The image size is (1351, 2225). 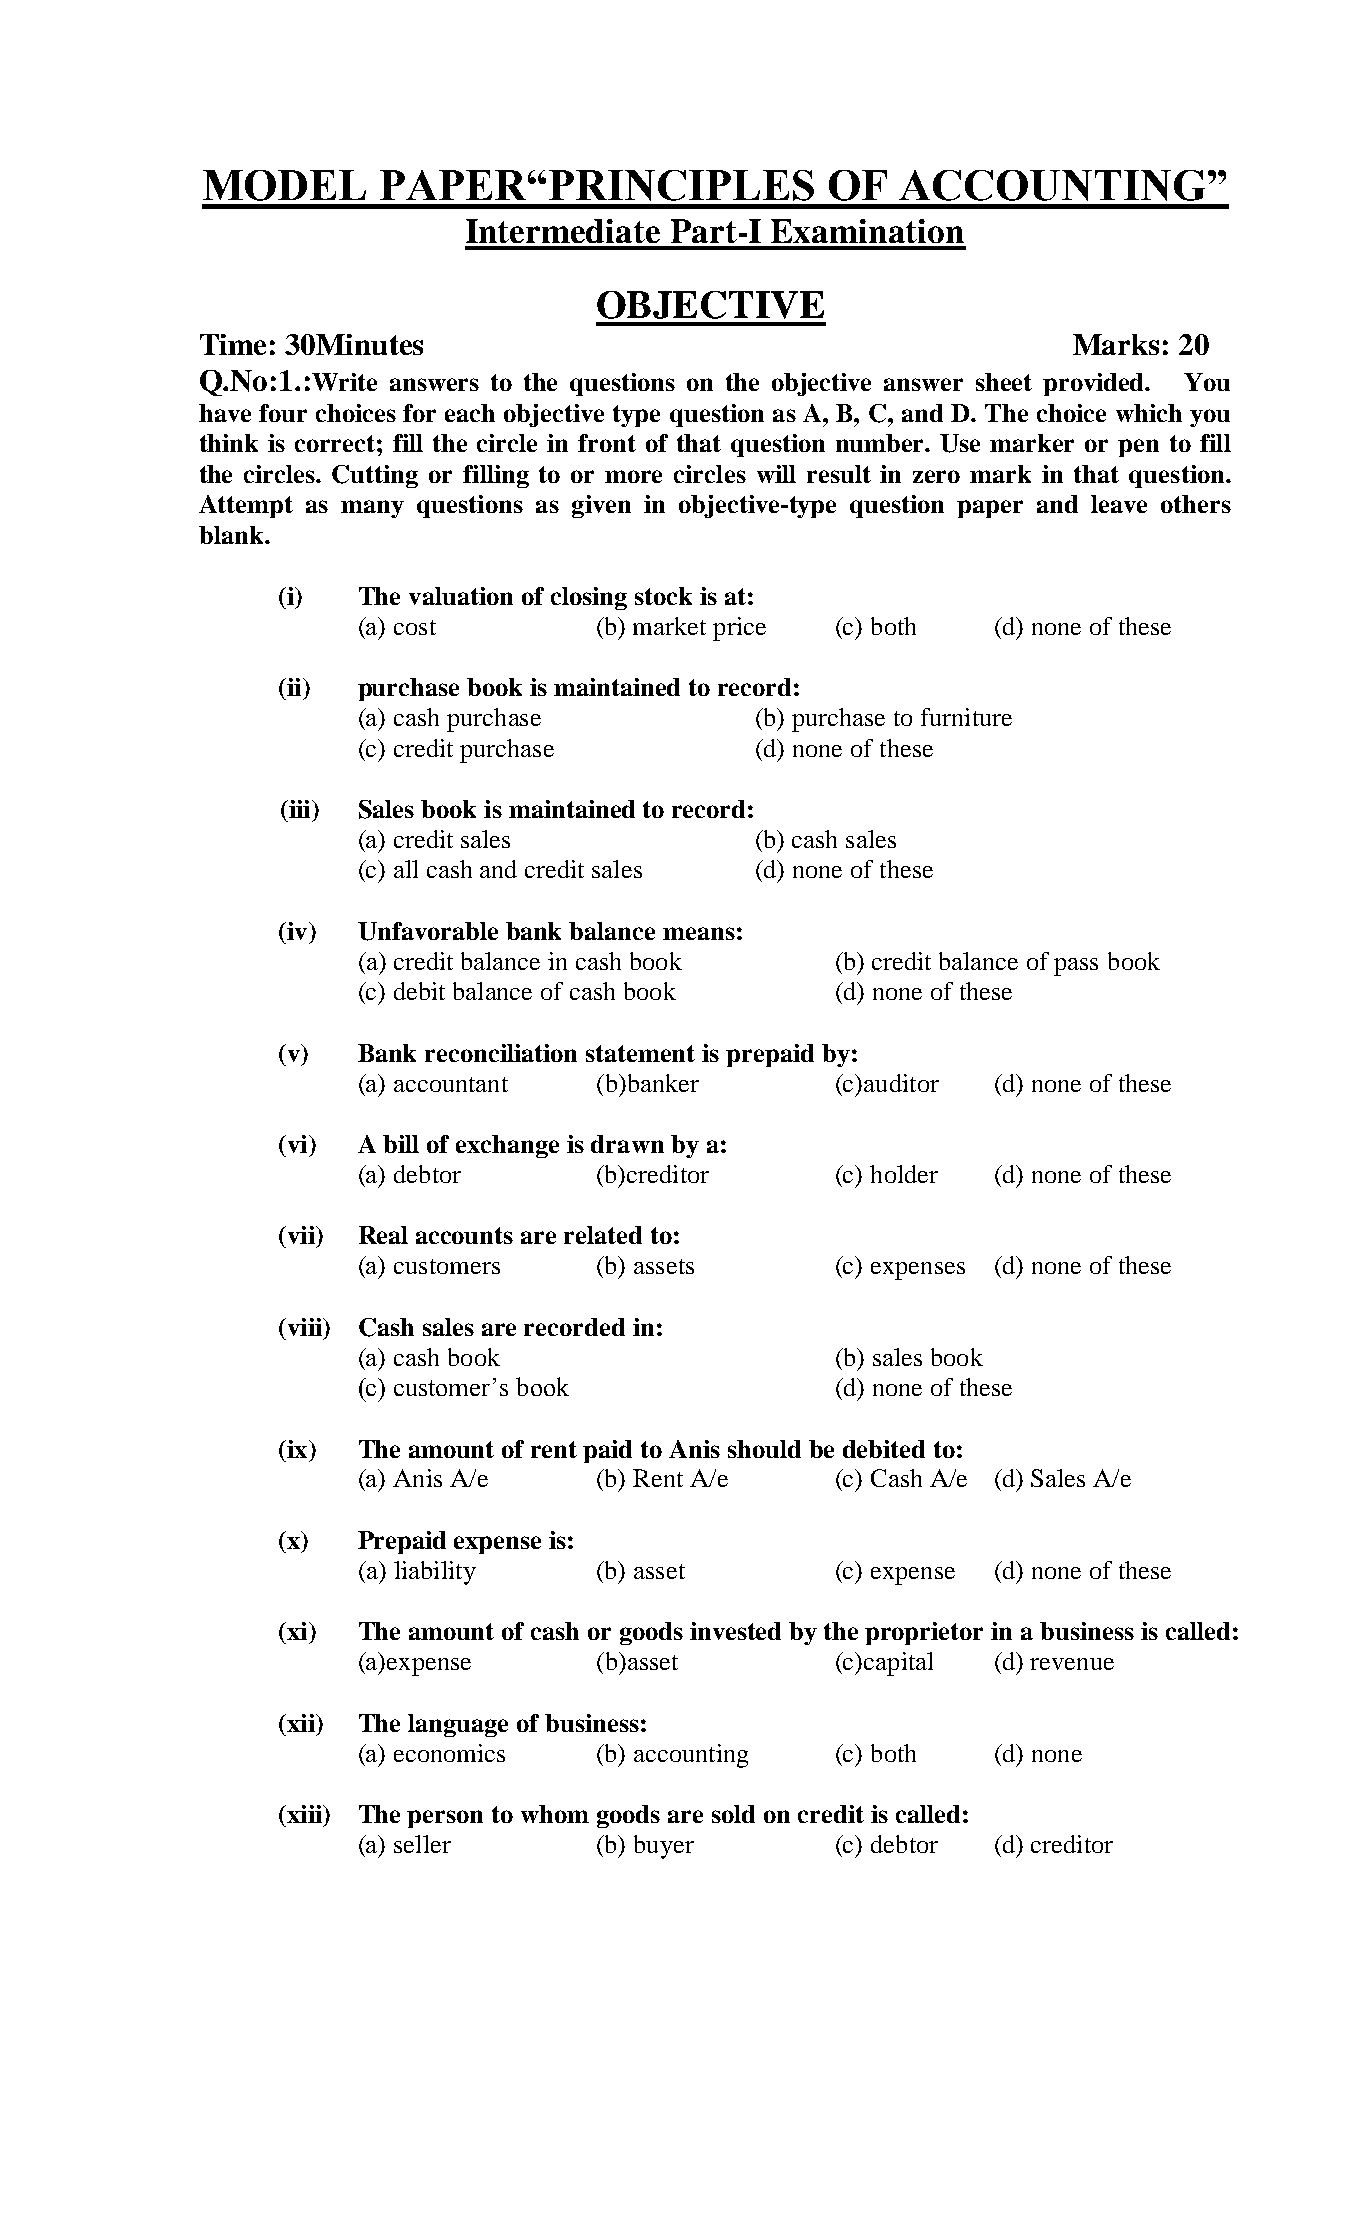 What do you see at coordinates (966, 717) in the document?
I see `furniture` at bounding box center [966, 717].
